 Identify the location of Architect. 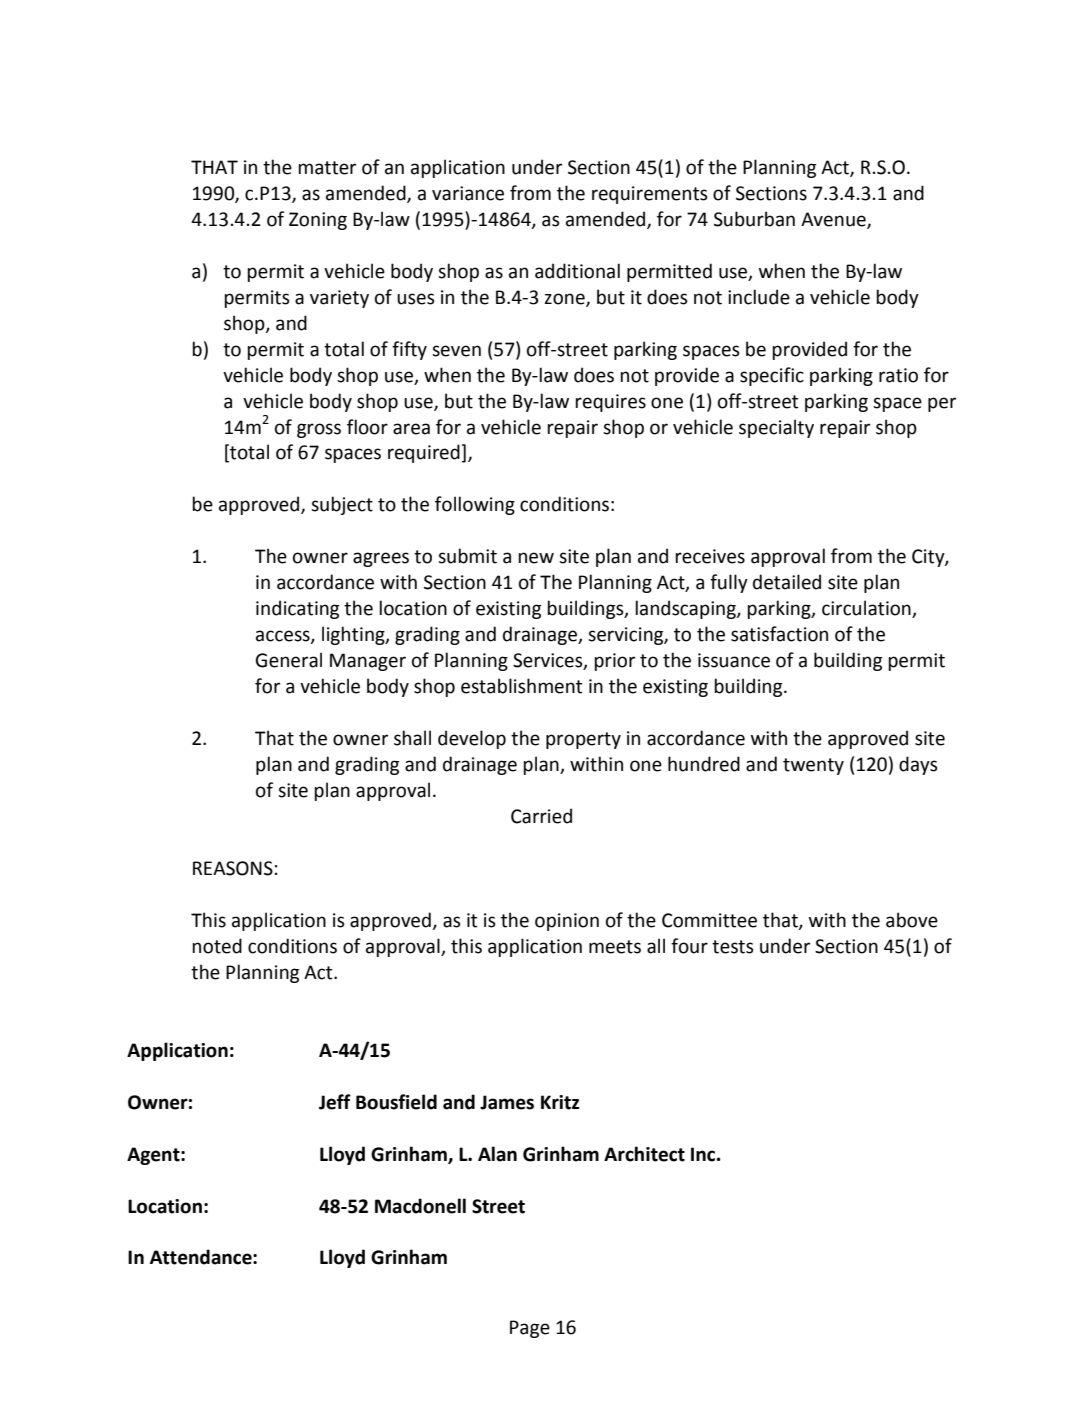
(644, 1154).
